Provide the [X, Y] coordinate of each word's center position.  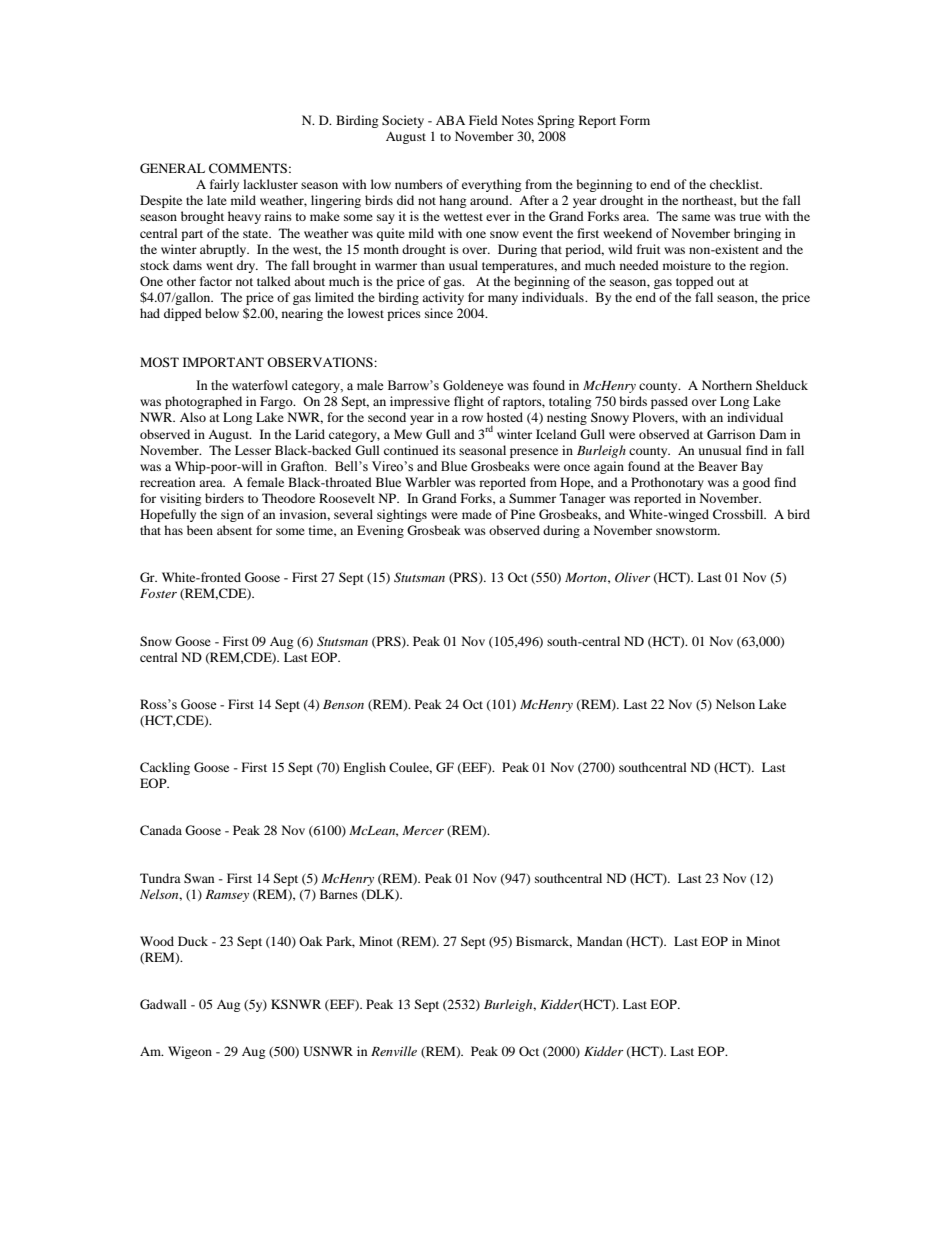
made [477, 514]
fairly [224, 185]
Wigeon [190, 1052]
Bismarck [544, 942]
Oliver [632, 577]
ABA [450, 120]
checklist [736, 184]
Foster [158, 593]
